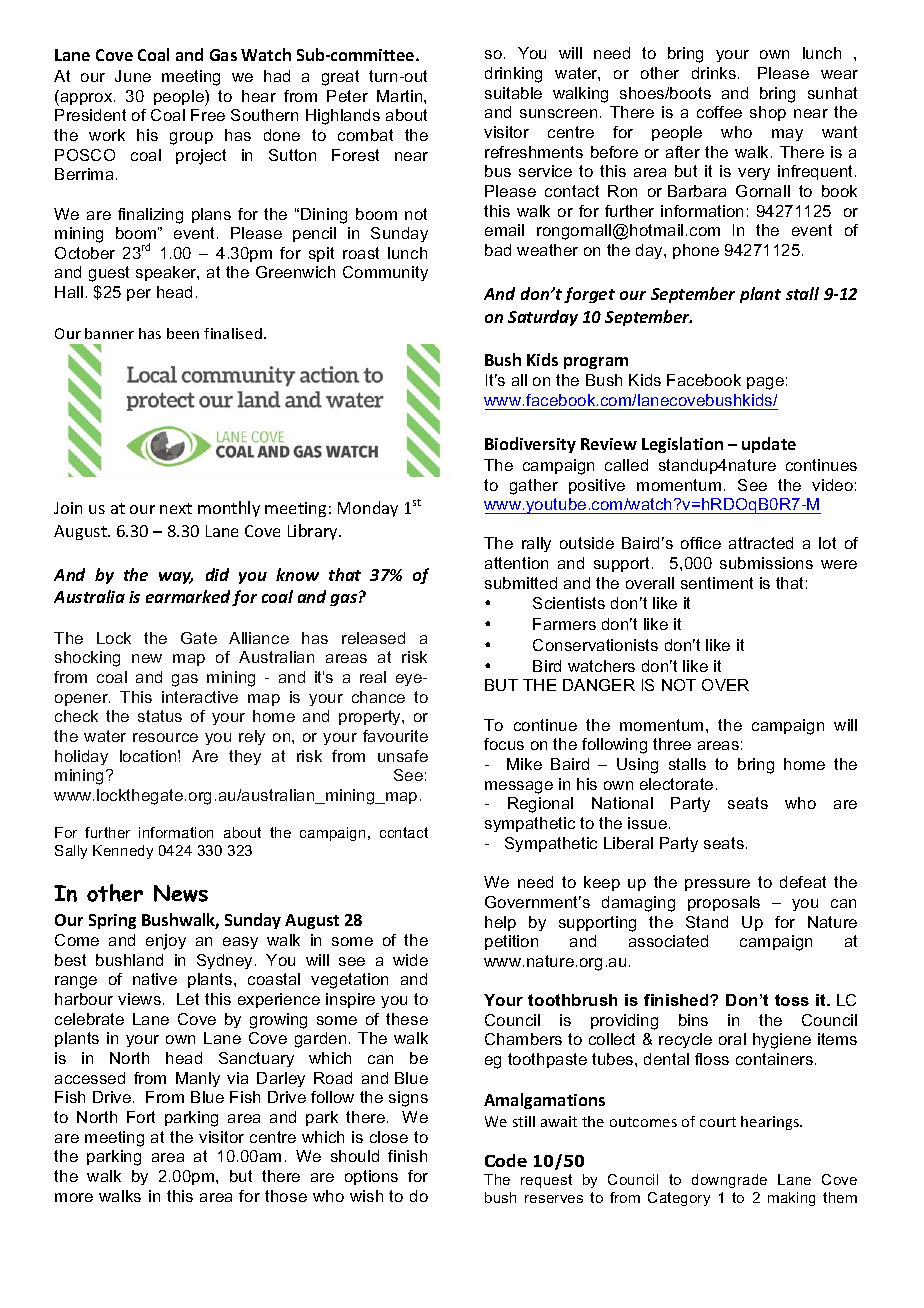 Image resolution: width=924 pixels, height=1308 pixels. What do you see at coordinates (87, 659) in the screenshot?
I see `shocking` at bounding box center [87, 659].
